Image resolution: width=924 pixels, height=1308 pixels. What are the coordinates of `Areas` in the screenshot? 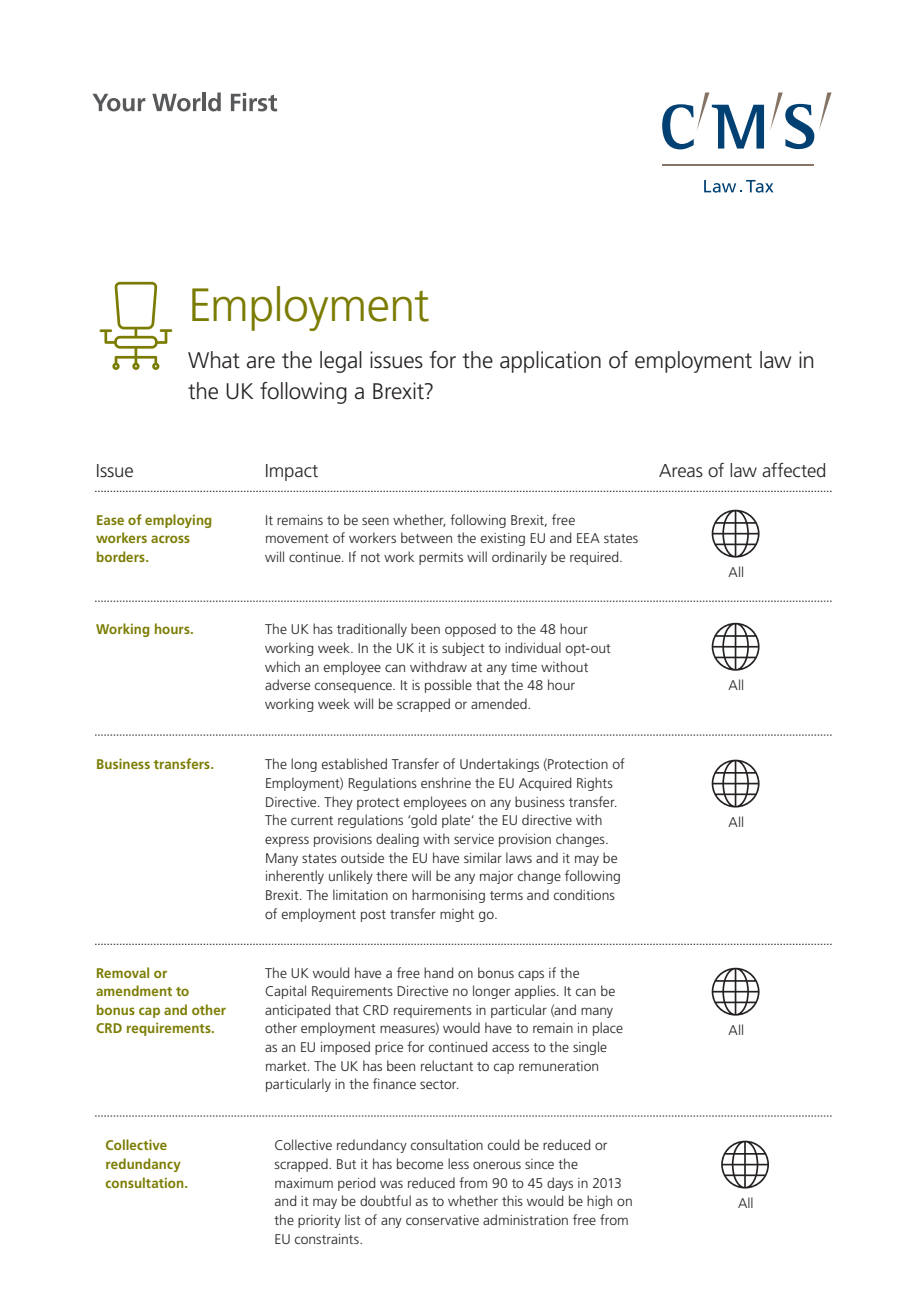 It's located at (681, 470).
